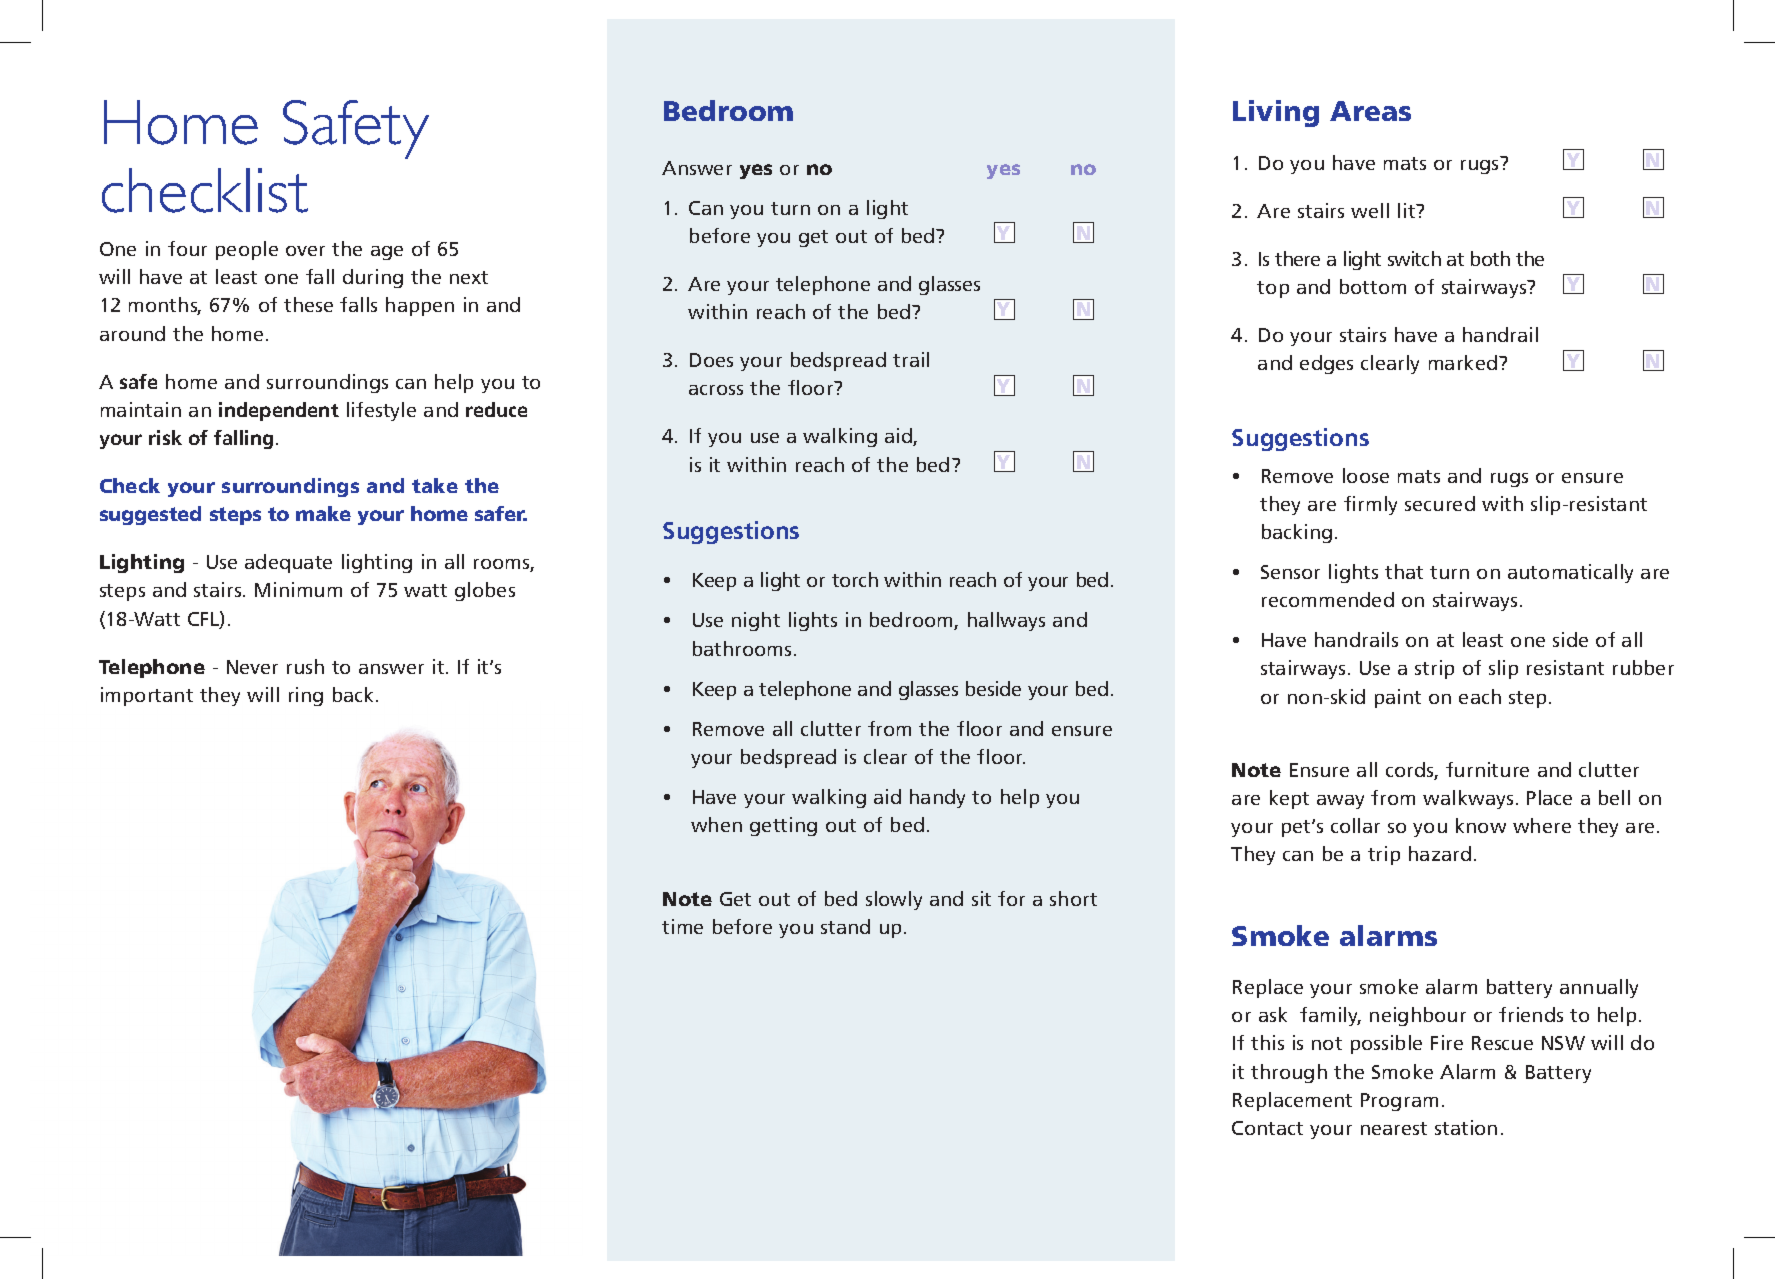 The height and width of the page is (1279, 1775). Describe the element at coordinates (1006, 621) in the page. I see `hallways` at that location.
